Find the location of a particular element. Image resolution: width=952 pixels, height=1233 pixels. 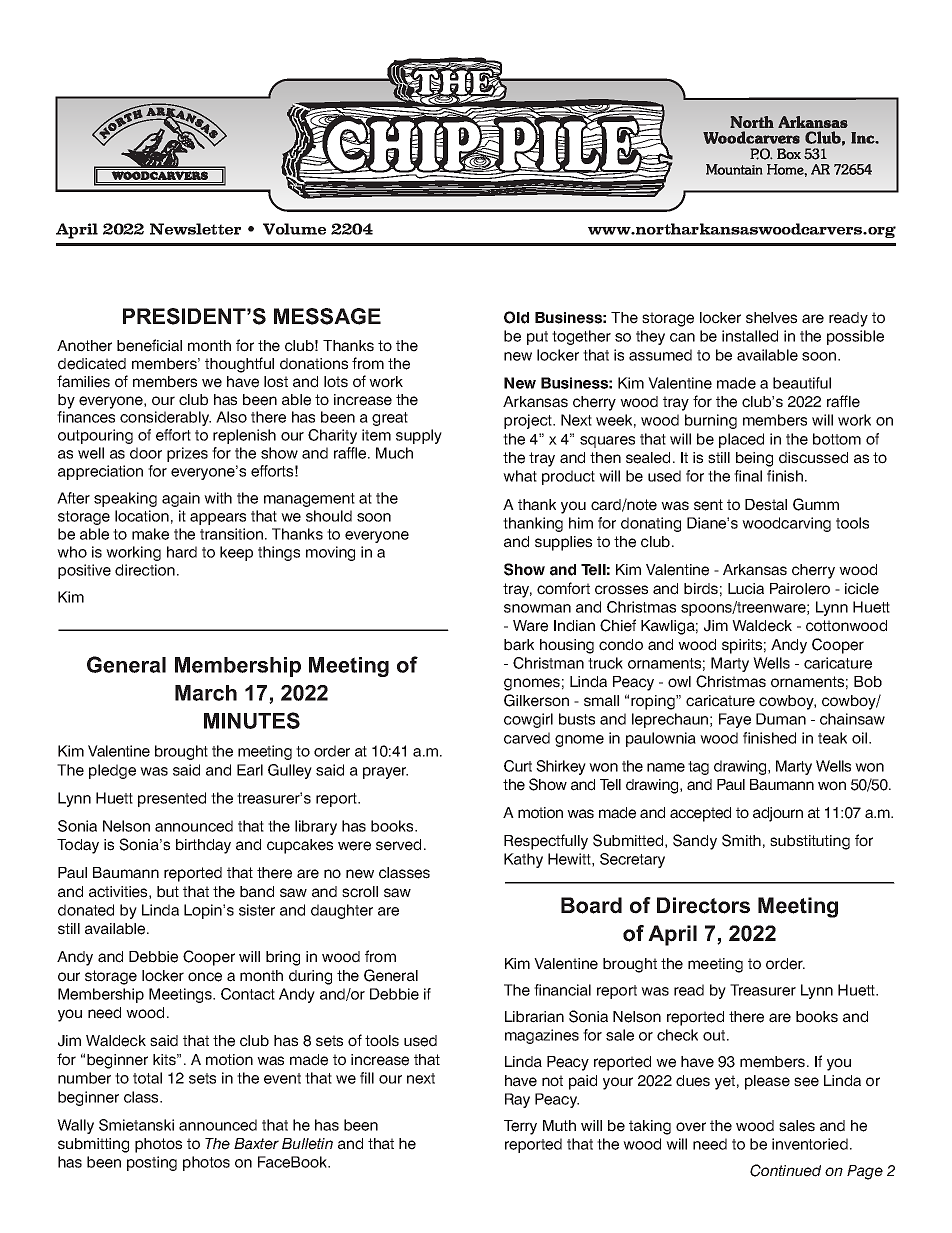

shelves is located at coordinates (771, 318).
